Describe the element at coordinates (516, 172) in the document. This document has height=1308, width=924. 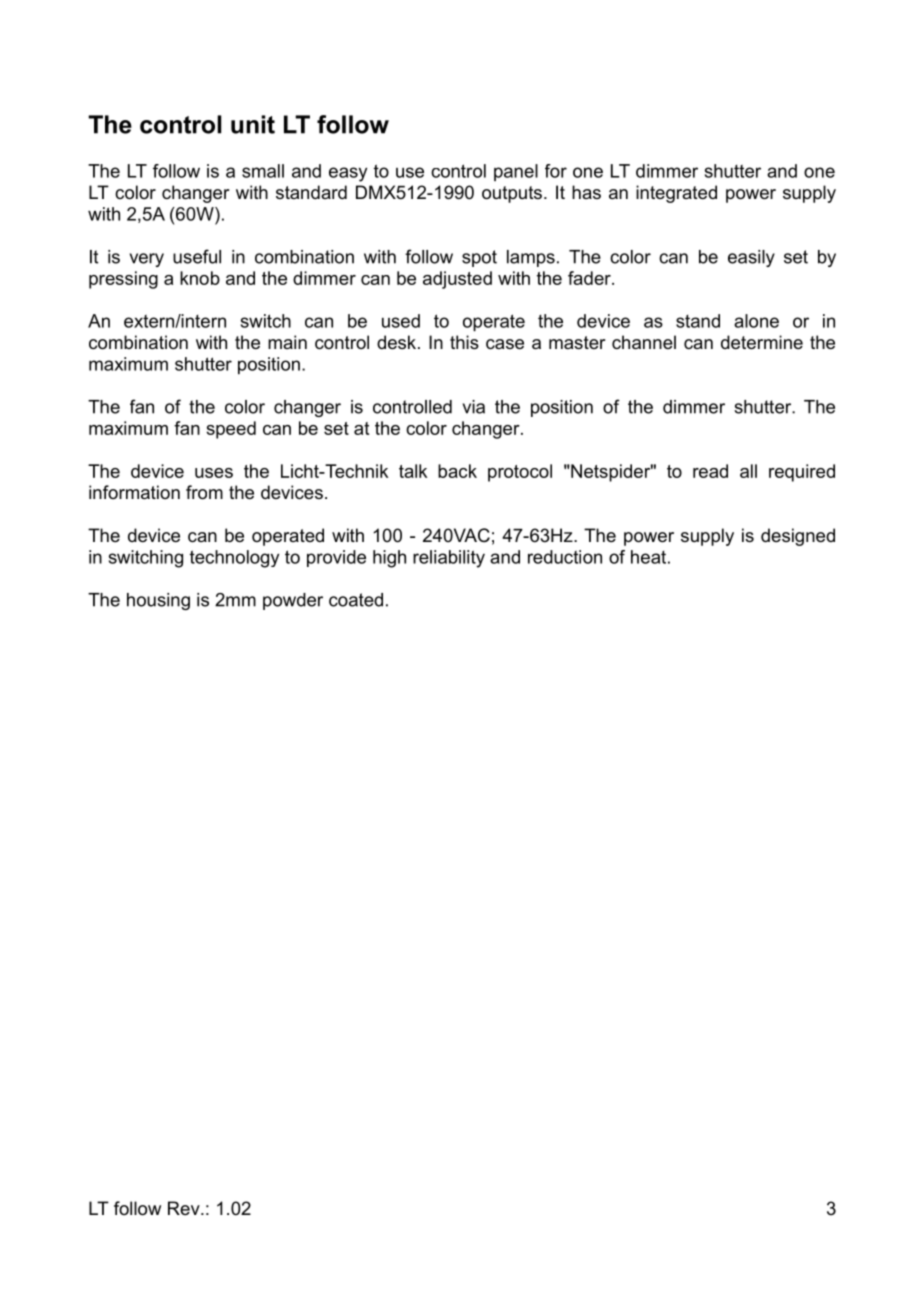
I see `panel` at that location.
